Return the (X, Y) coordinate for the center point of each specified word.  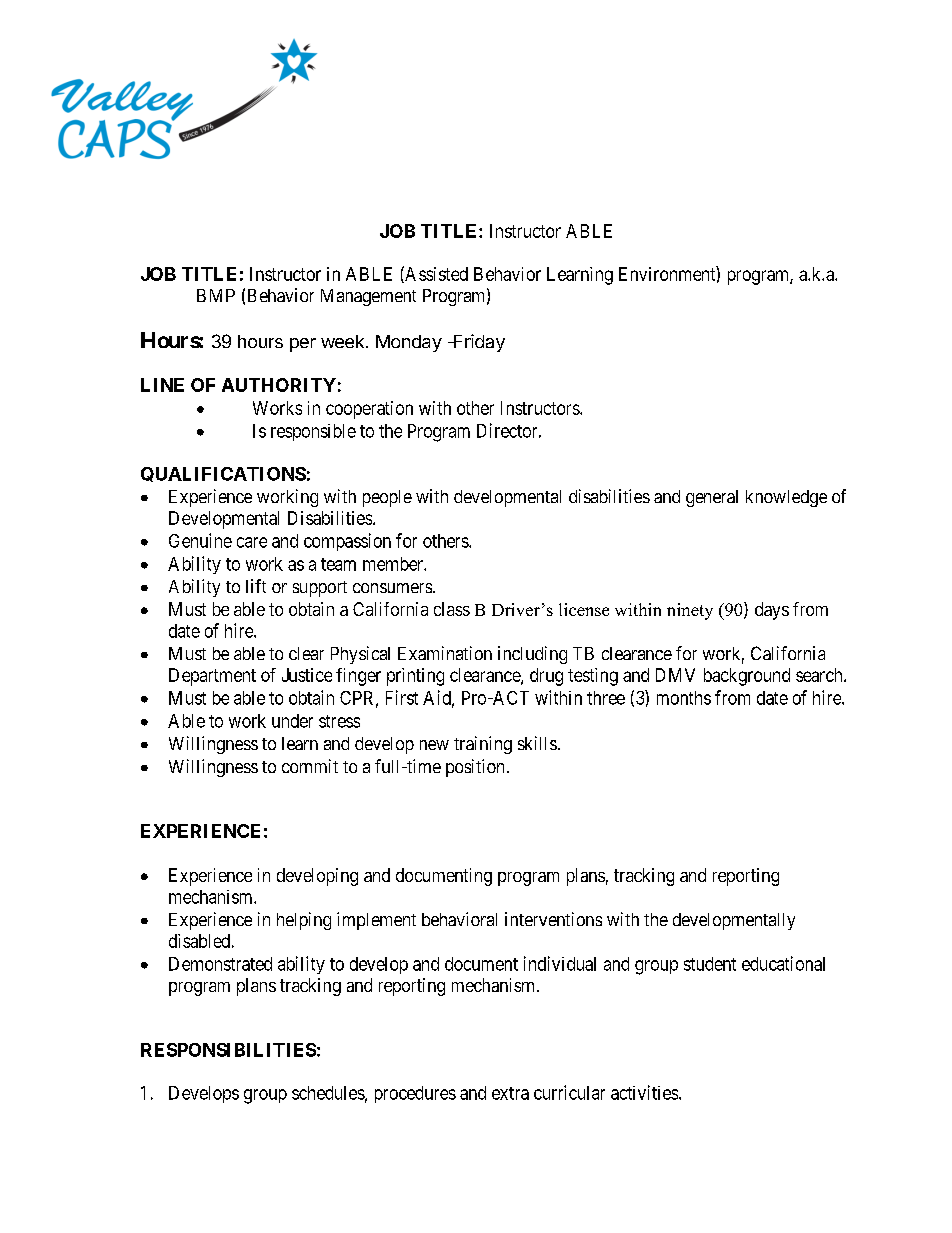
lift (256, 586)
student (710, 964)
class (452, 609)
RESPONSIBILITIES (228, 1050)
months (684, 698)
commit (310, 766)
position (475, 768)
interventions (553, 919)
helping (304, 921)
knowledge (786, 498)
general (712, 498)
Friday (478, 343)
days (772, 611)
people (387, 498)
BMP (216, 295)
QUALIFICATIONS (223, 474)
